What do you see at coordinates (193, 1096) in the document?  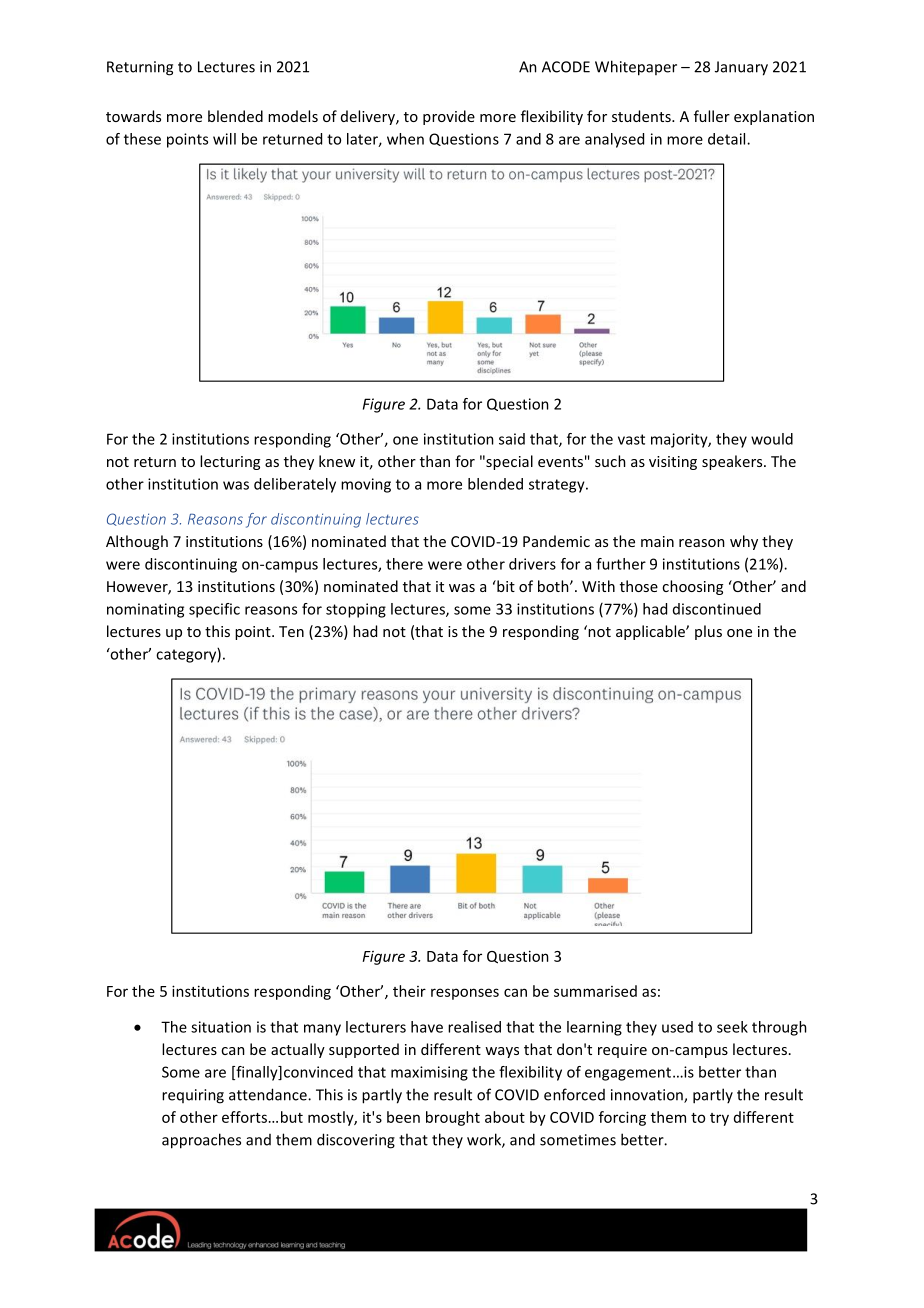 I see `requiring` at bounding box center [193, 1096].
